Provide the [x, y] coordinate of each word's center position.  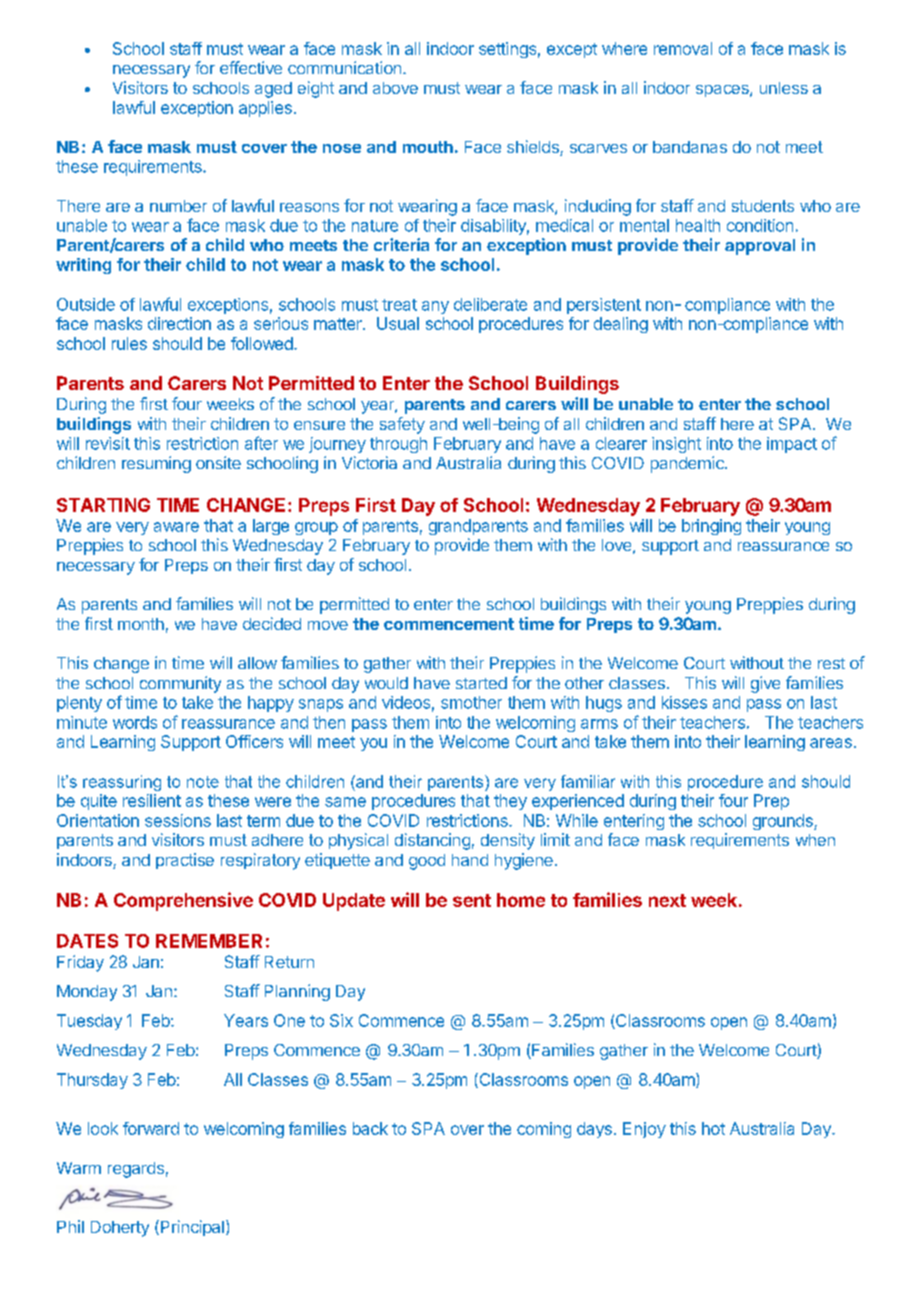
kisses [684, 702]
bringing [711, 527]
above [395, 88]
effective [251, 67]
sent [472, 900]
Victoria [369, 462]
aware [176, 527]
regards [136, 1170]
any [435, 307]
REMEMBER [209, 941]
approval [760, 247]
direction [179, 323]
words [135, 722]
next [667, 900]
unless [784, 88]
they [510, 802]
